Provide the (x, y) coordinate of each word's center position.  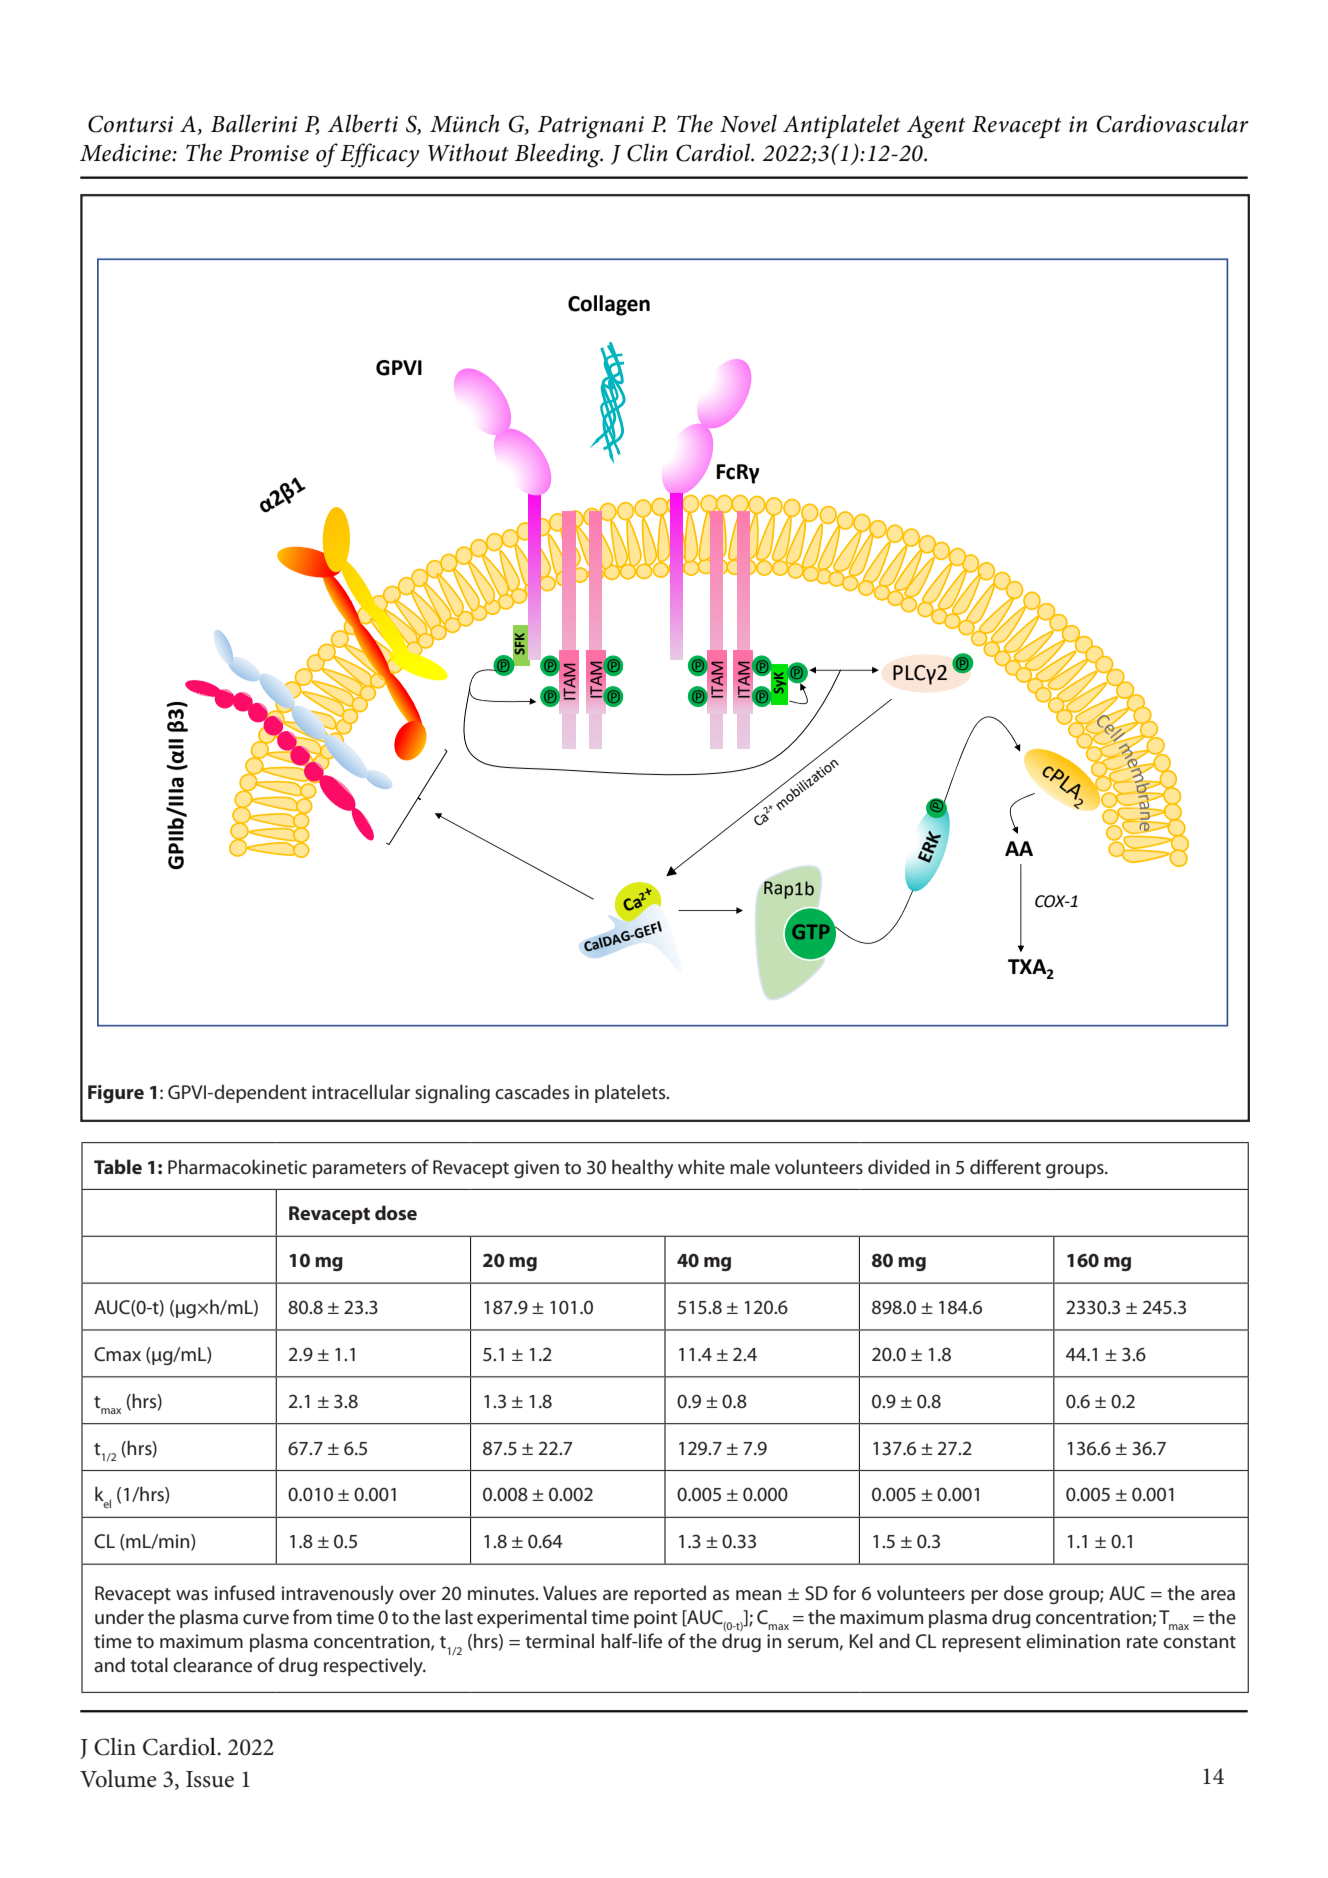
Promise (269, 153)
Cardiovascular (1173, 123)
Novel (748, 123)
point (655, 1619)
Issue (210, 1779)
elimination (1073, 1641)
